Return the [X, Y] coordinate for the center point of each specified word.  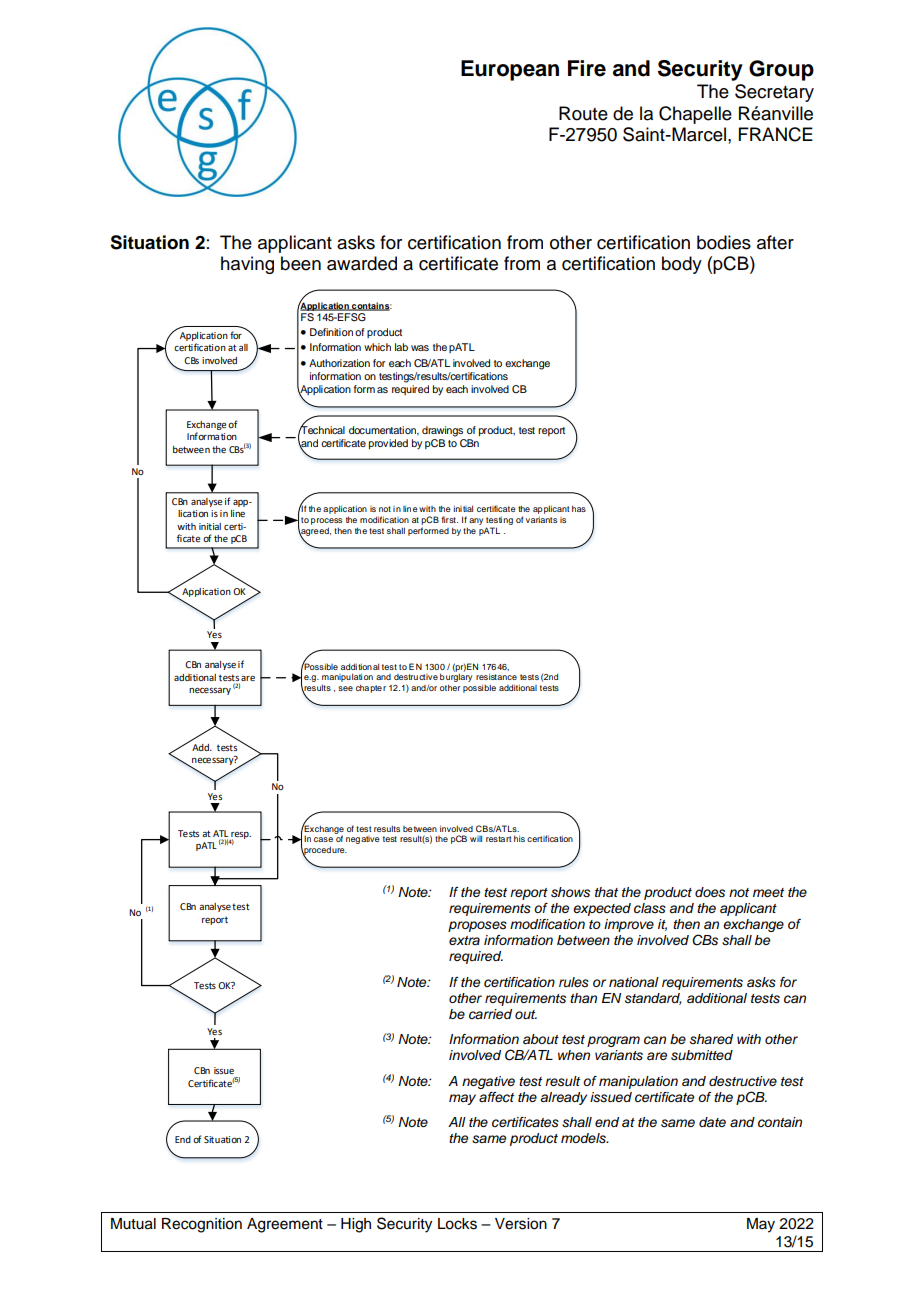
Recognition [202, 1225]
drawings [442, 431]
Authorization [339, 363]
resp [240, 836]
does [710, 892]
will [476, 838]
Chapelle [695, 115]
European [510, 70]
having [247, 265]
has [579, 508]
